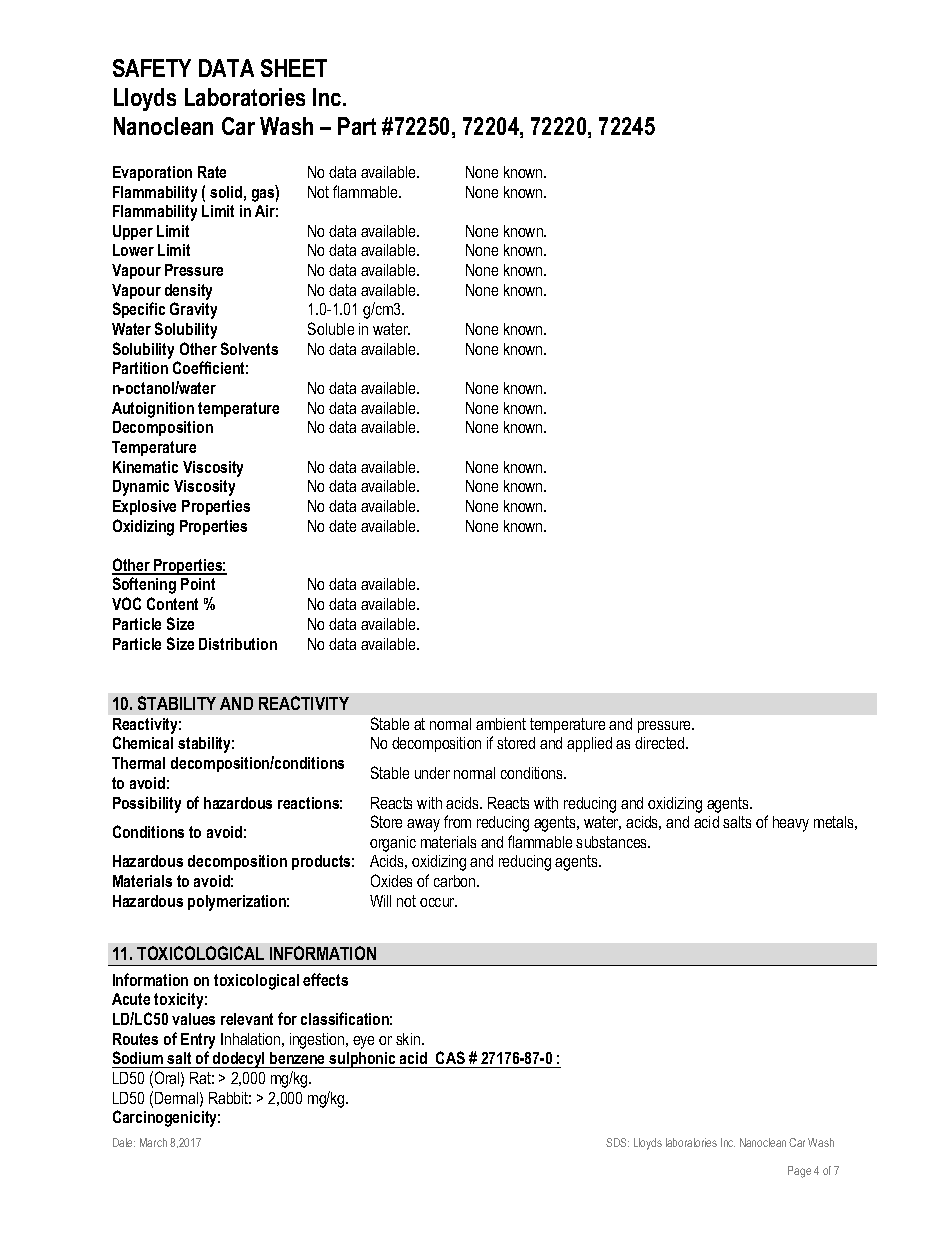 The height and width of the page is (1233, 952). Describe the element at coordinates (172, 603) in the page. I see `Content` at that location.
